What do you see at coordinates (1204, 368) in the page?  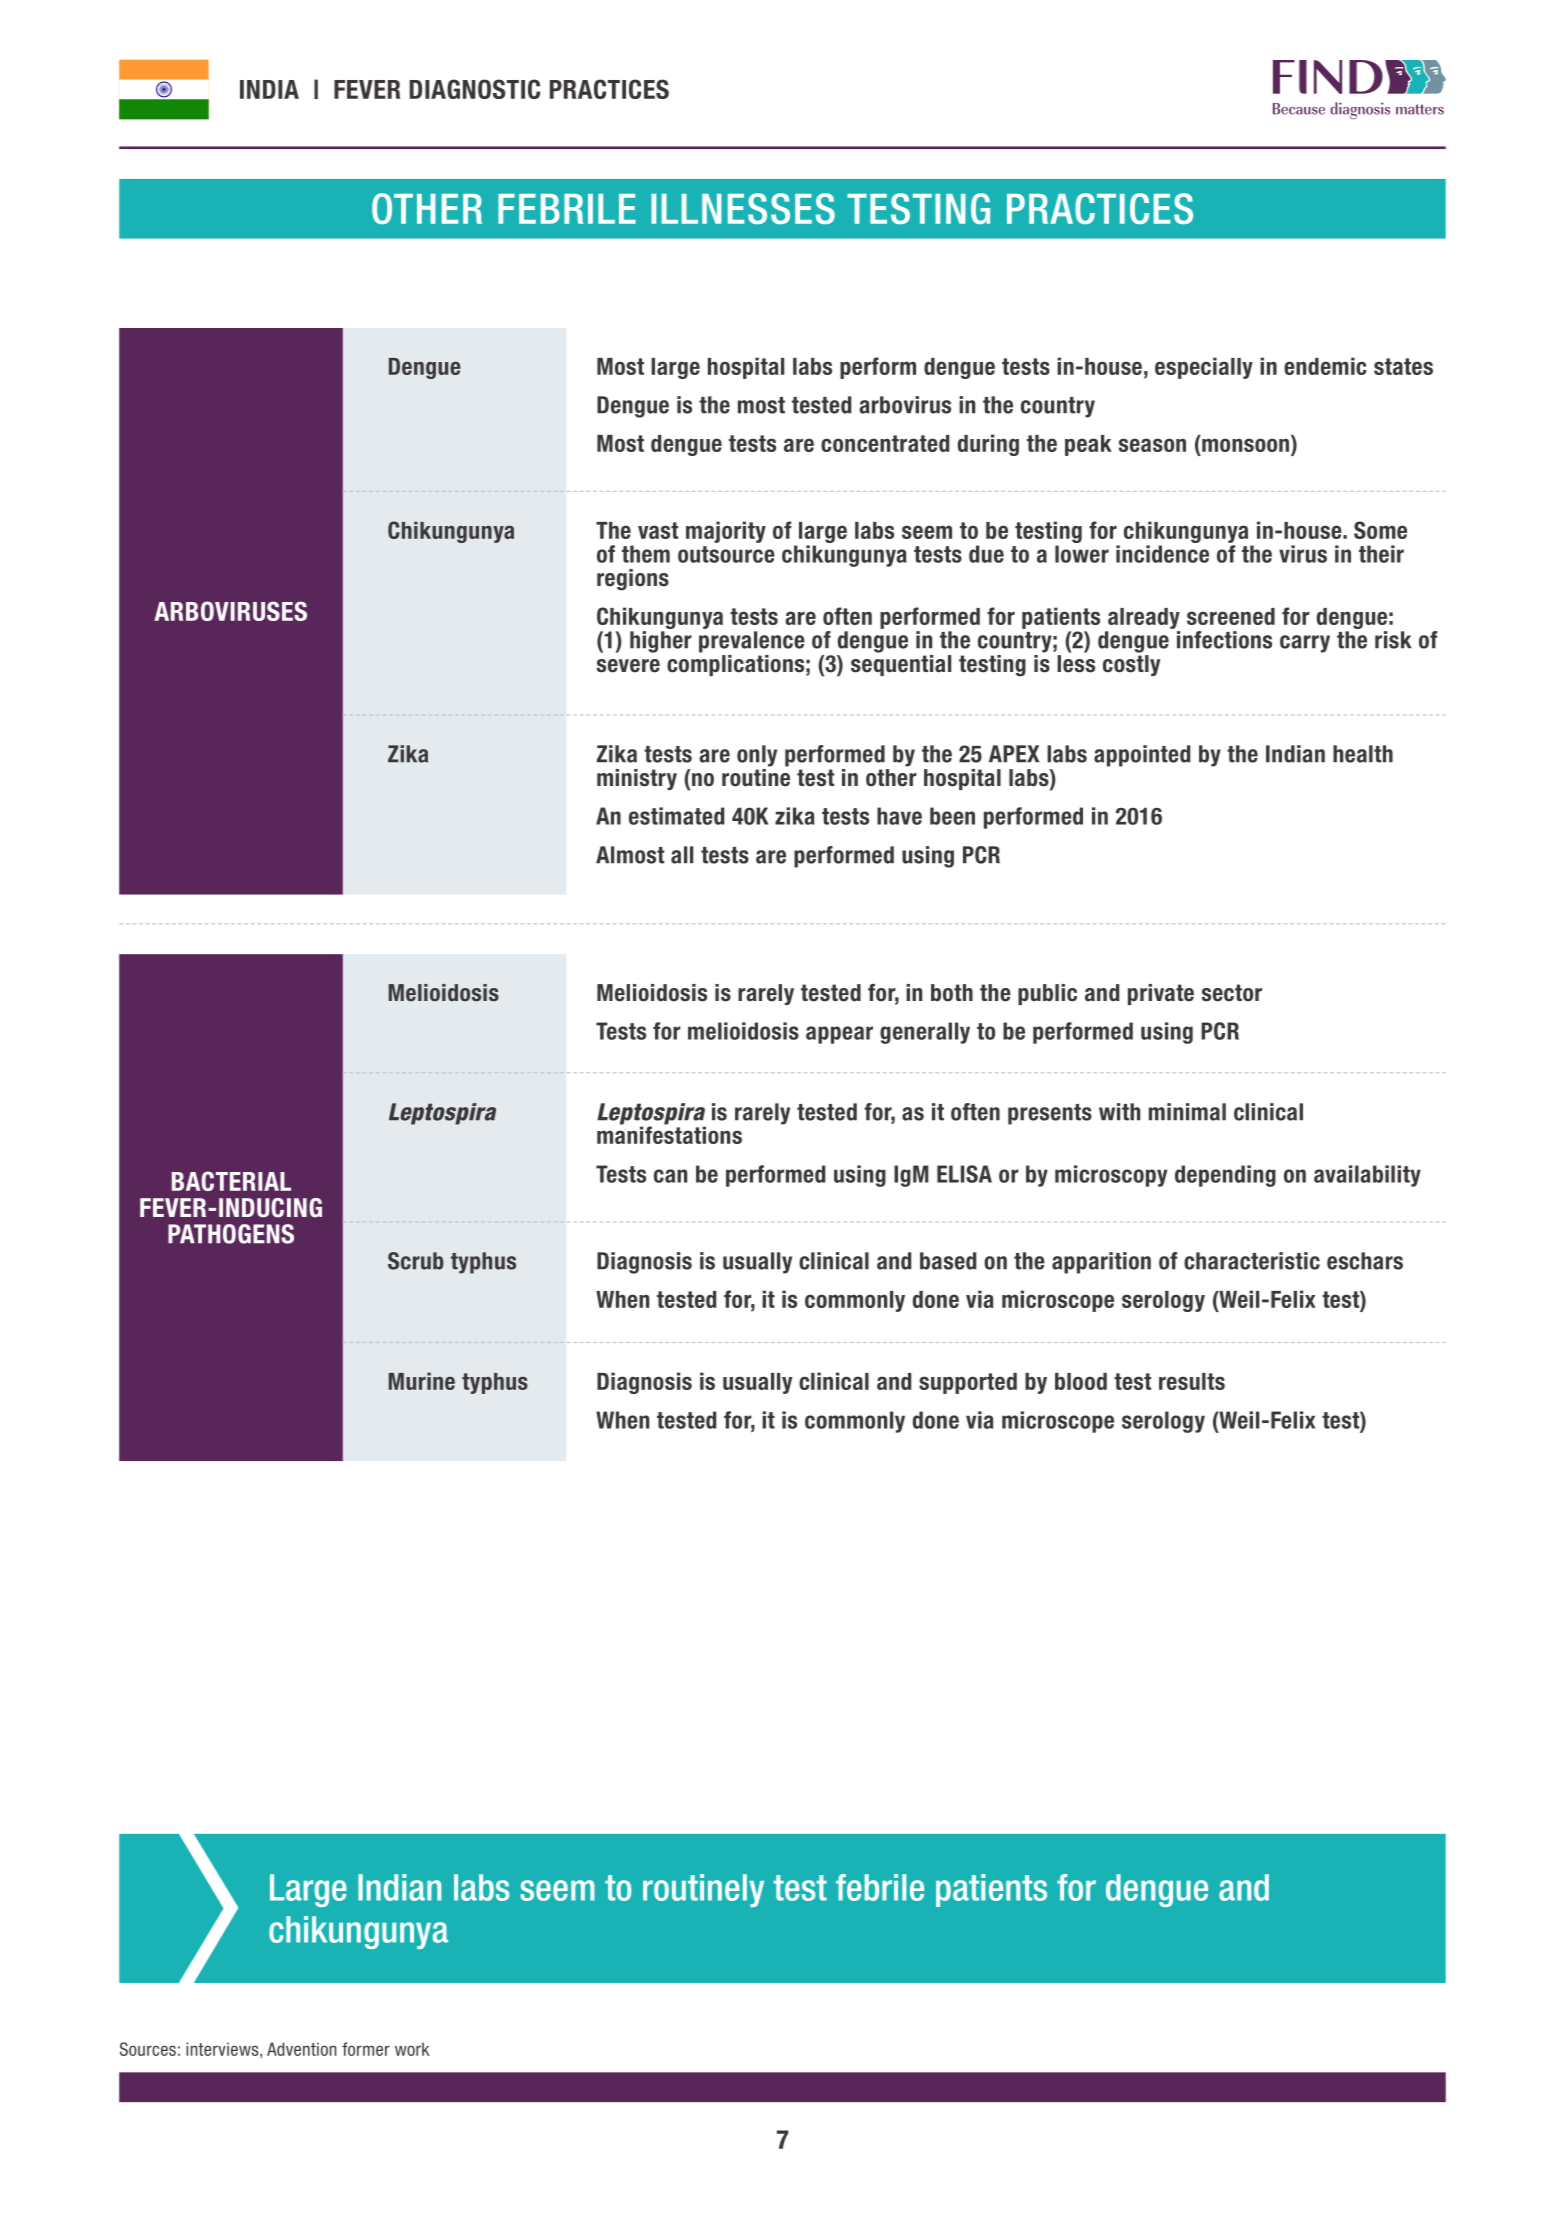 I see `especially` at bounding box center [1204, 368].
